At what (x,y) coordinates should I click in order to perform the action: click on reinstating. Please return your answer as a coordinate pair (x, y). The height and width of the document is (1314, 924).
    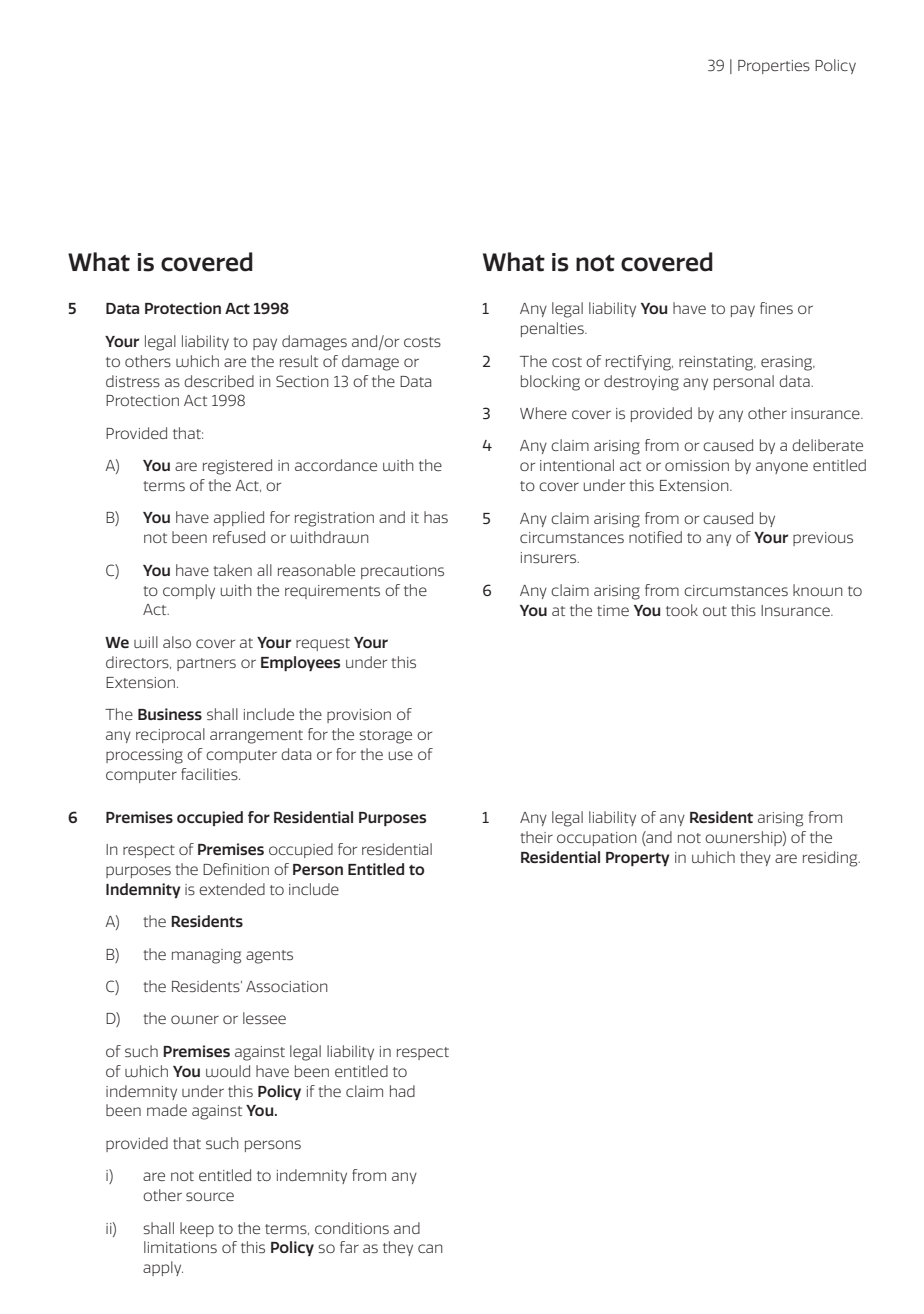
    Looking at the image, I should click on (717, 363).
